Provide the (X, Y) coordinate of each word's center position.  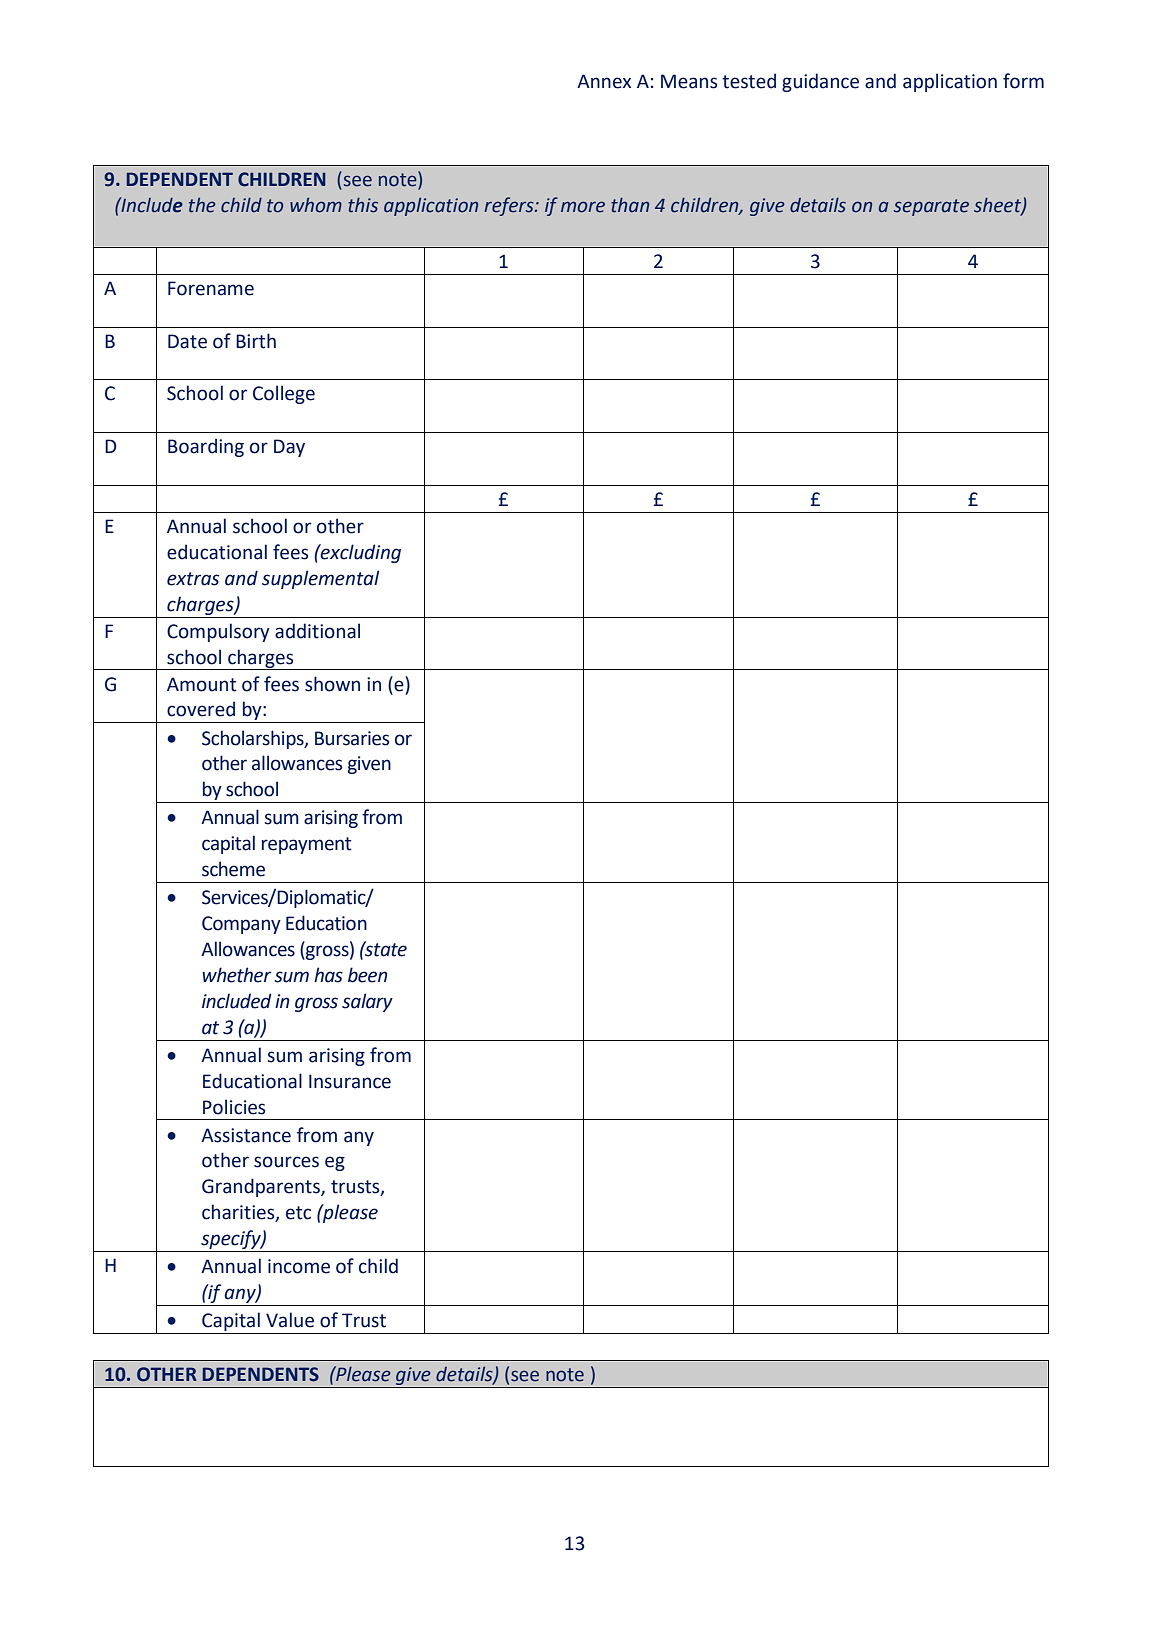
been (368, 975)
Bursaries (352, 738)
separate (931, 207)
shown (332, 684)
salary (367, 1002)
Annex (604, 81)
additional (317, 631)
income (299, 1266)
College (284, 394)
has (328, 975)
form (1023, 81)
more (583, 207)
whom (316, 205)
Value (290, 1320)
